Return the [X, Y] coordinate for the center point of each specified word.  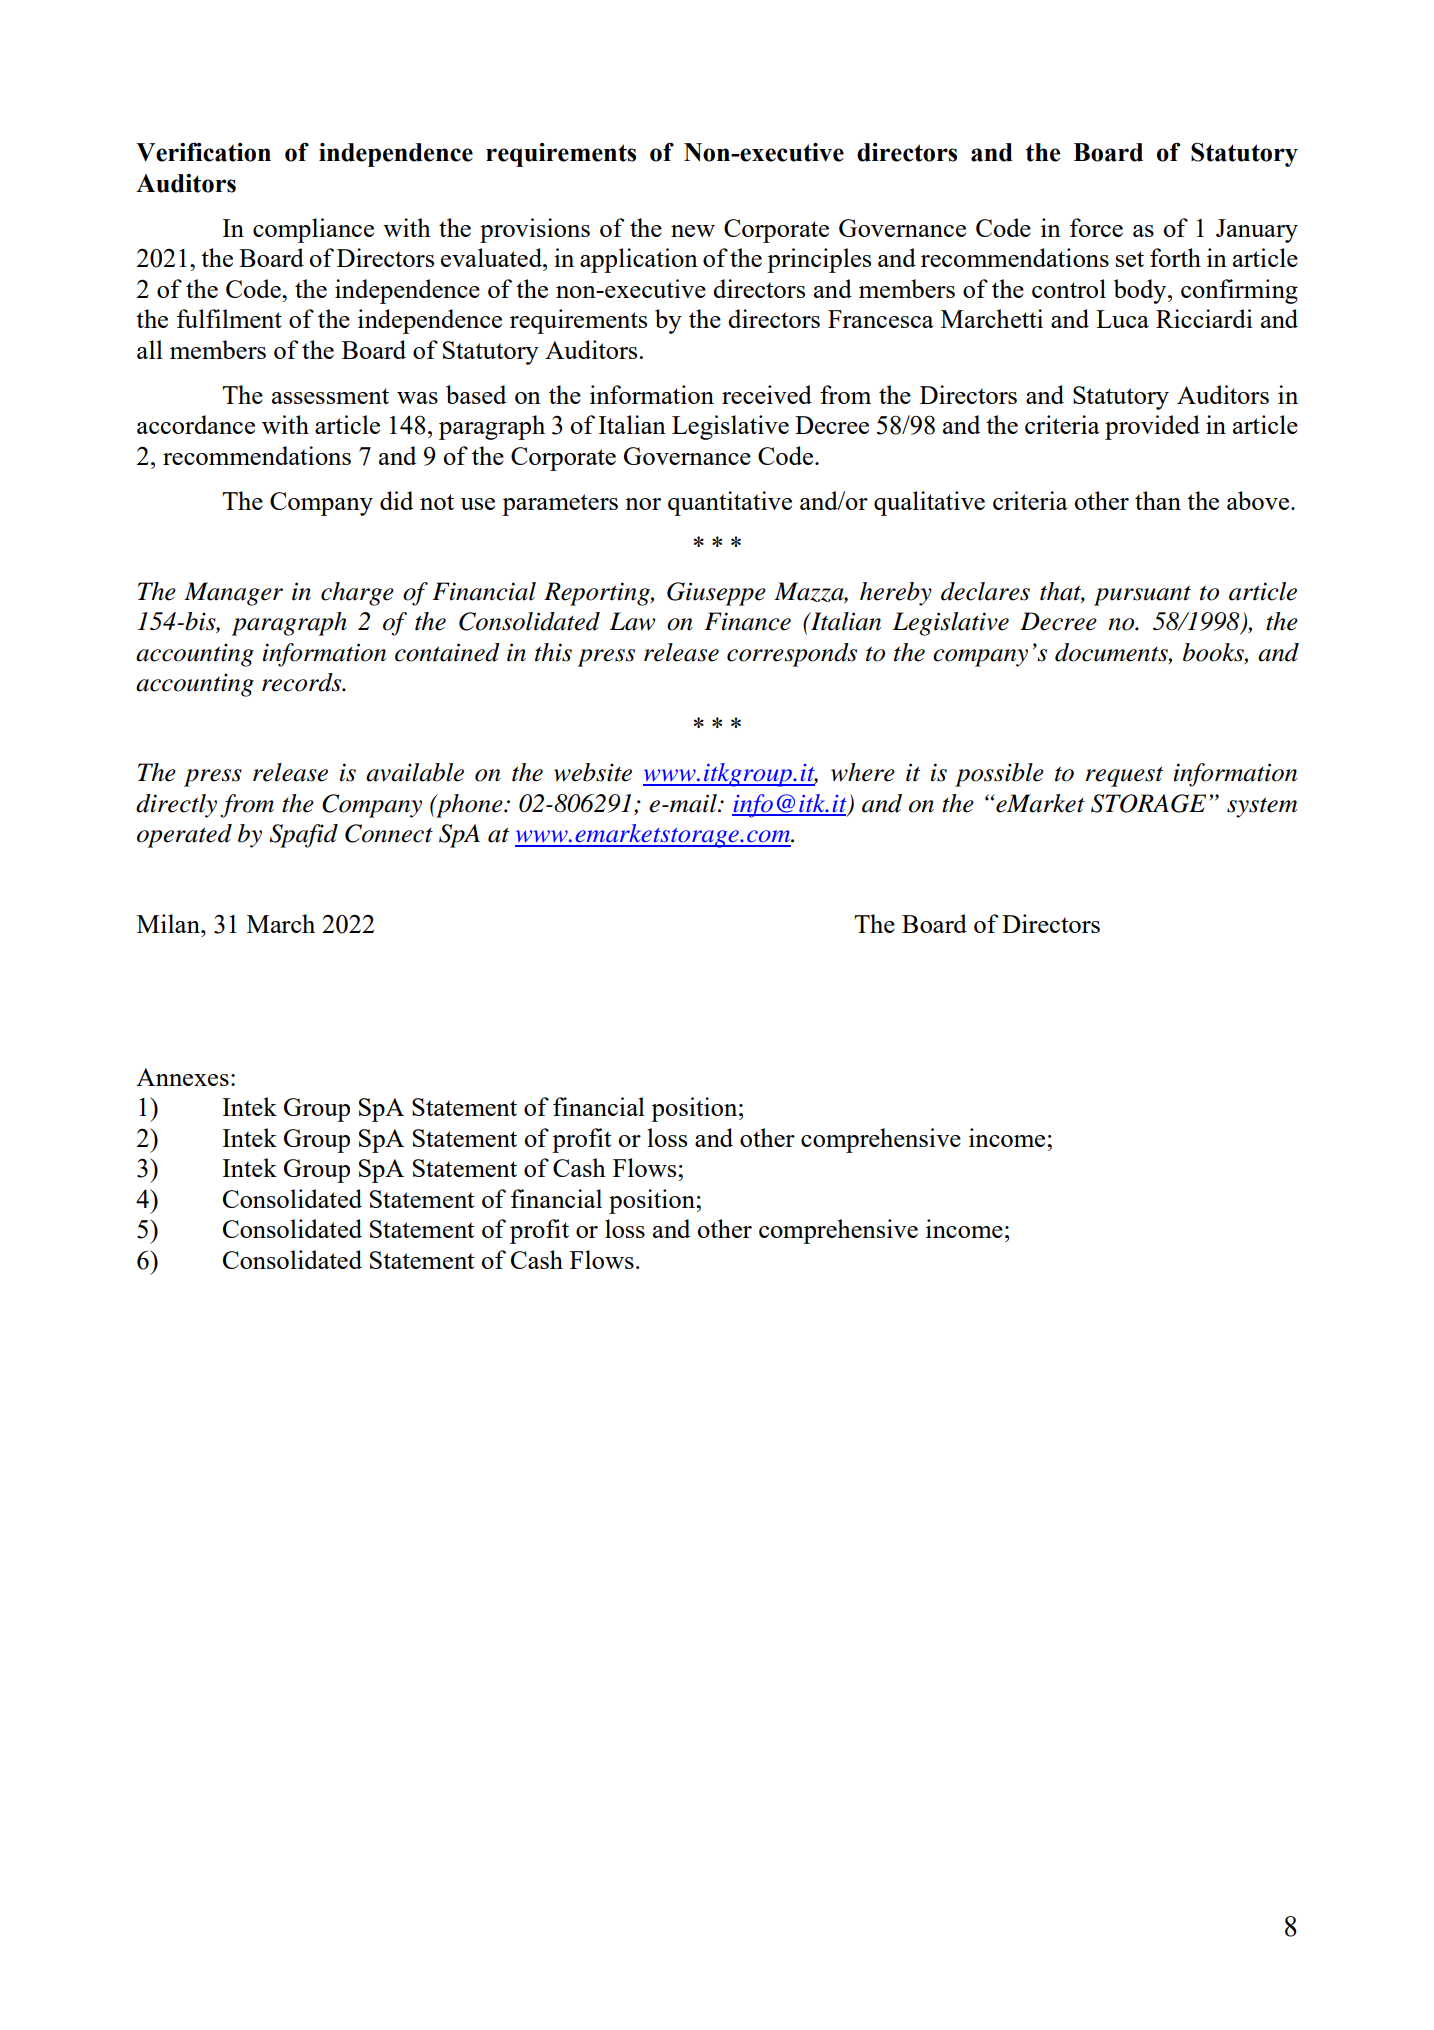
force [1096, 227]
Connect [389, 833]
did [396, 500]
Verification [203, 152]
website [593, 772]
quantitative [730, 503]
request [1124, 776]
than [1158, 500]
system [1262, 807]
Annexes [182, 1077]
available [415, 772]
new [693, 231]
